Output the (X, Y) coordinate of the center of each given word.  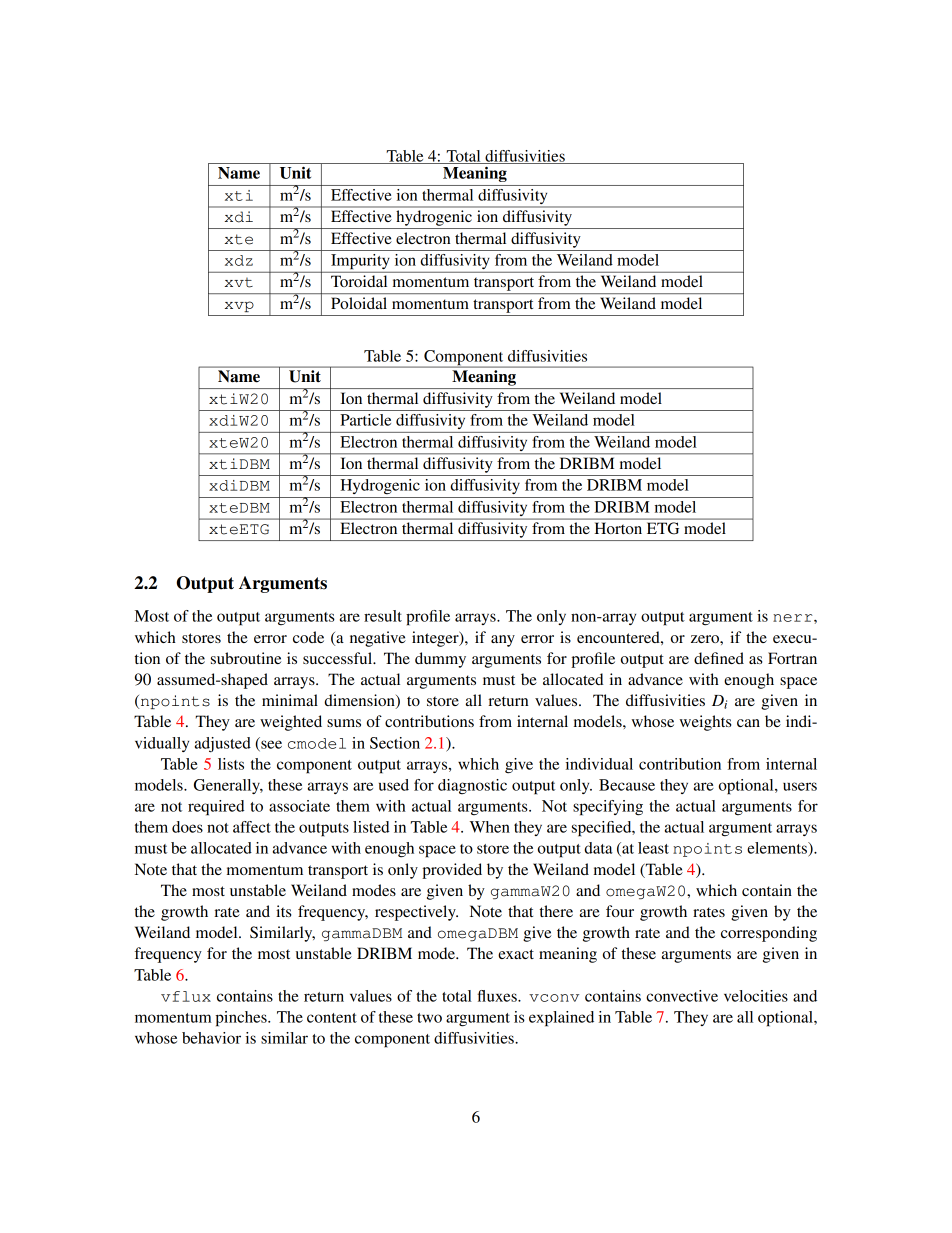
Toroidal (359, 281)
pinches (242, 1019)
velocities (756, 996)
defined (719, 658)
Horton (618, 528)
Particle (365, 420)
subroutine (246, 658)
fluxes (498, 996)
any (503, 641)
